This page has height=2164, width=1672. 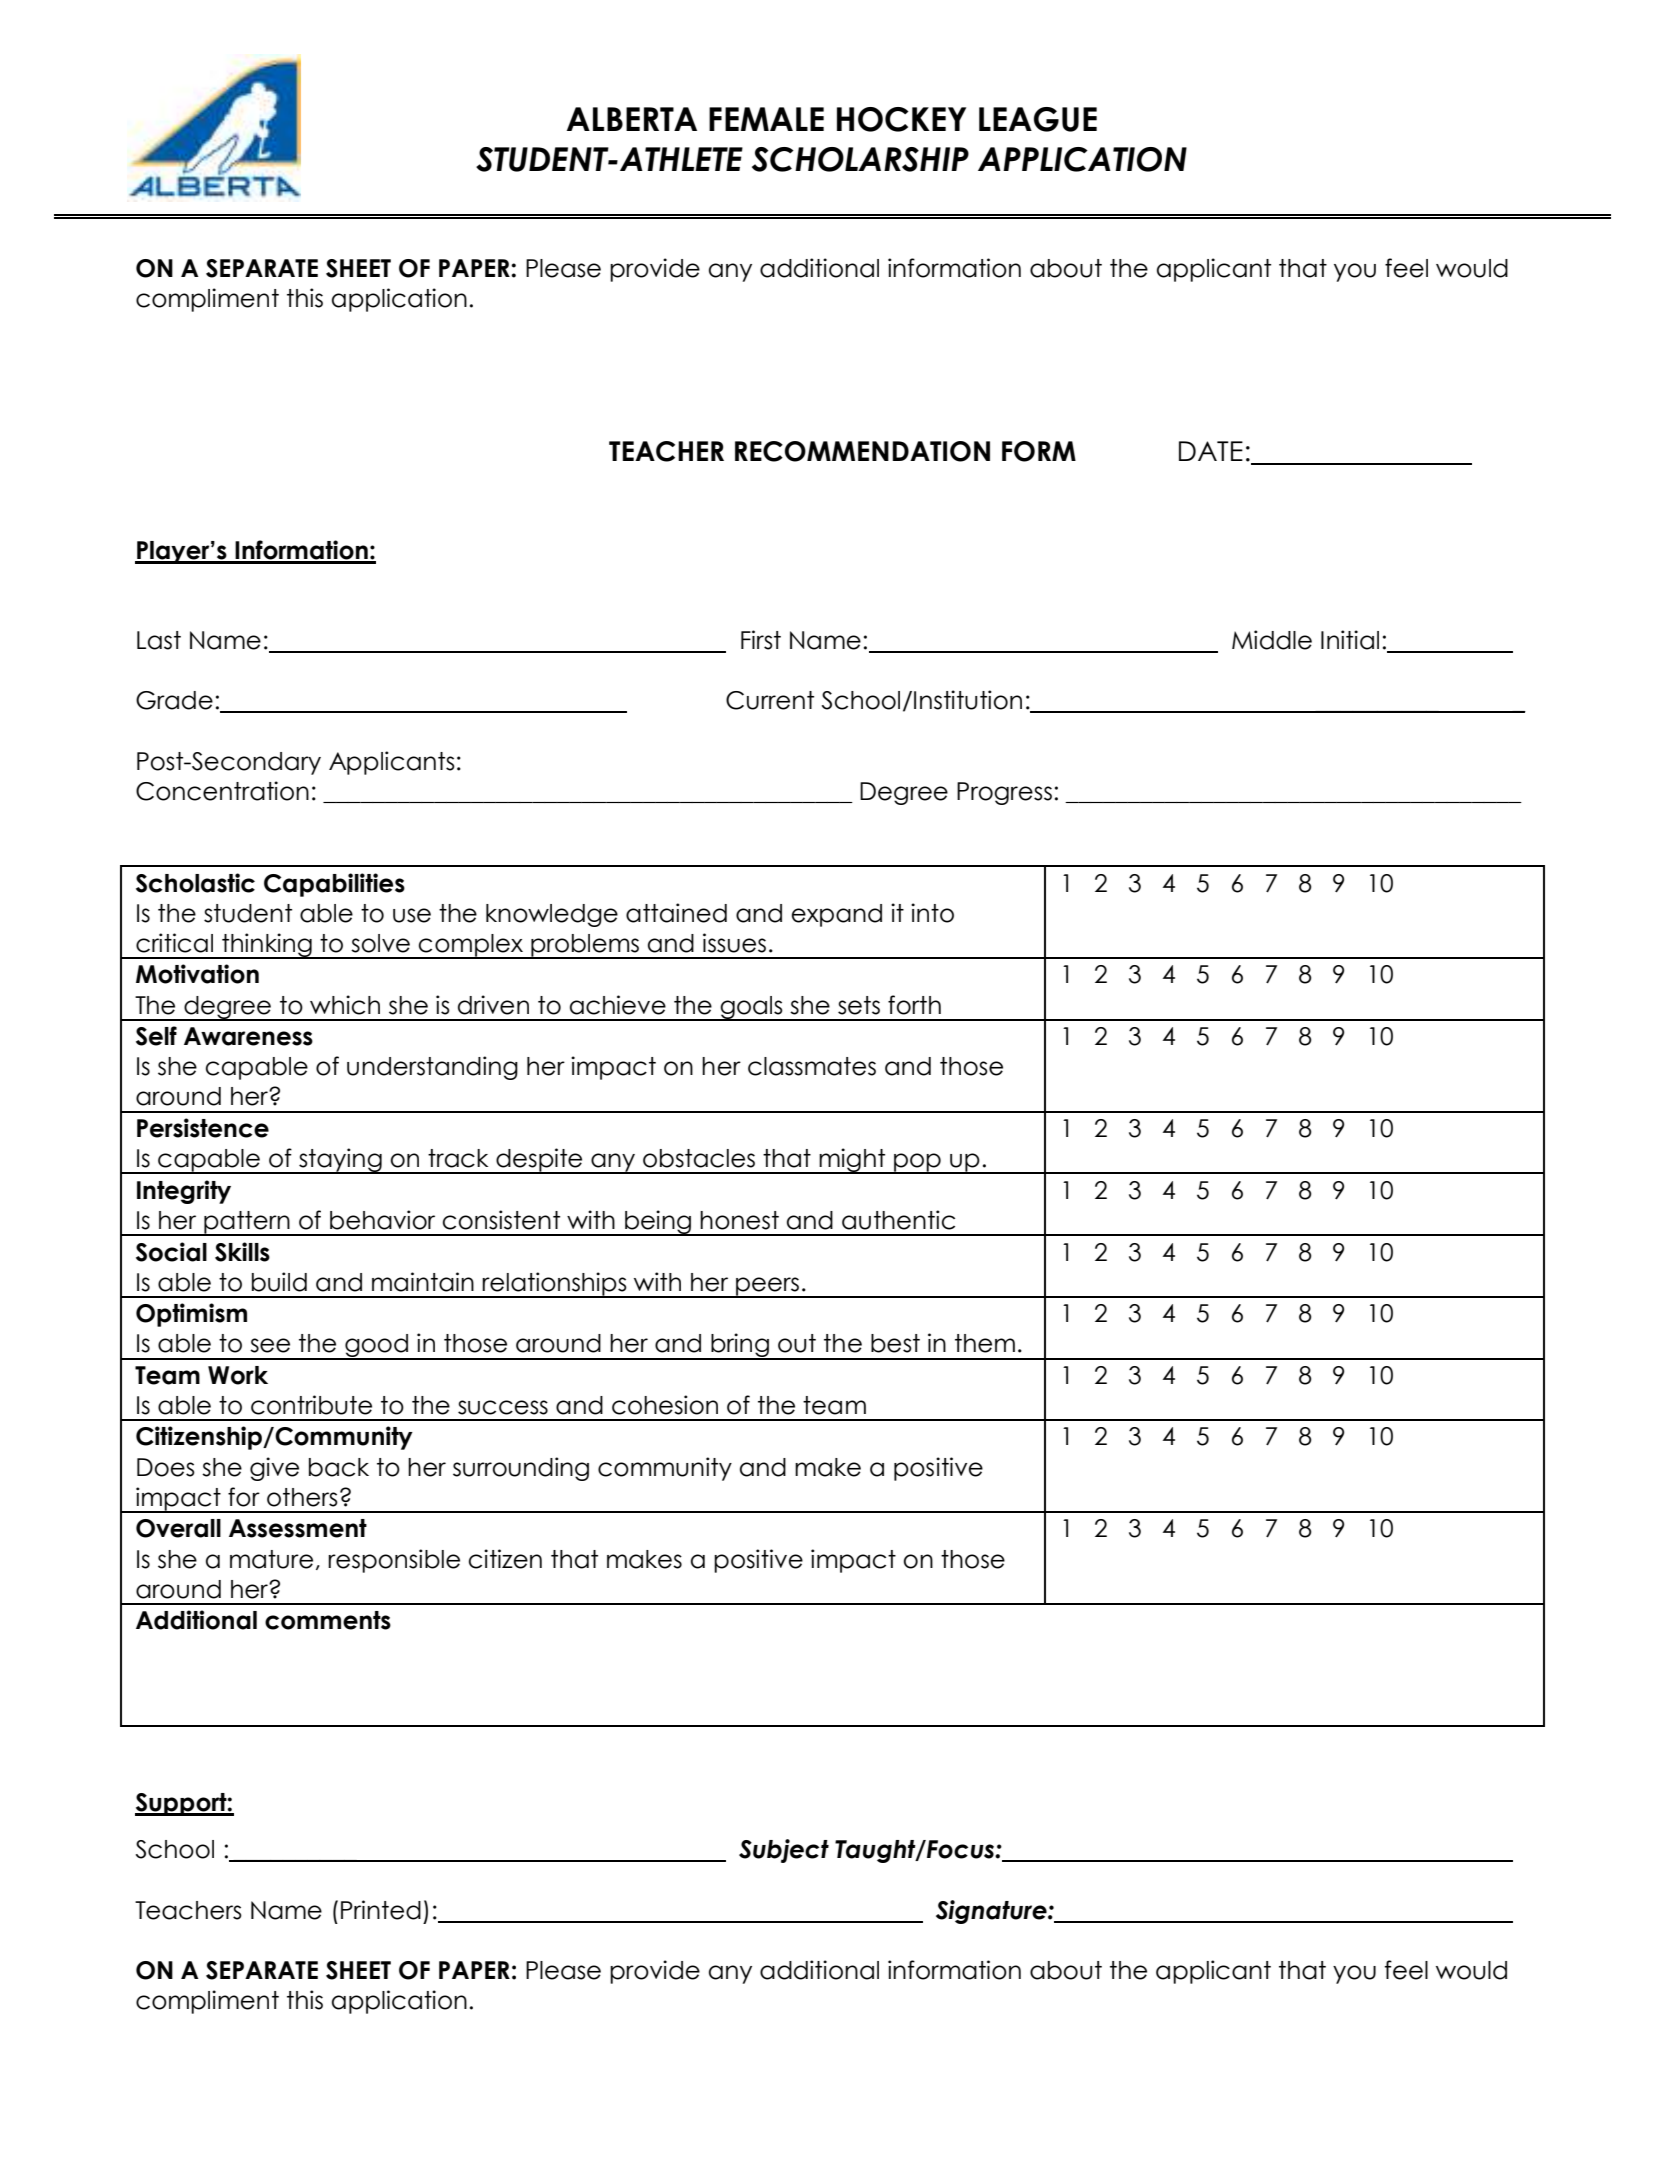 I want to click on forth, so click(x=914, y=1005).
